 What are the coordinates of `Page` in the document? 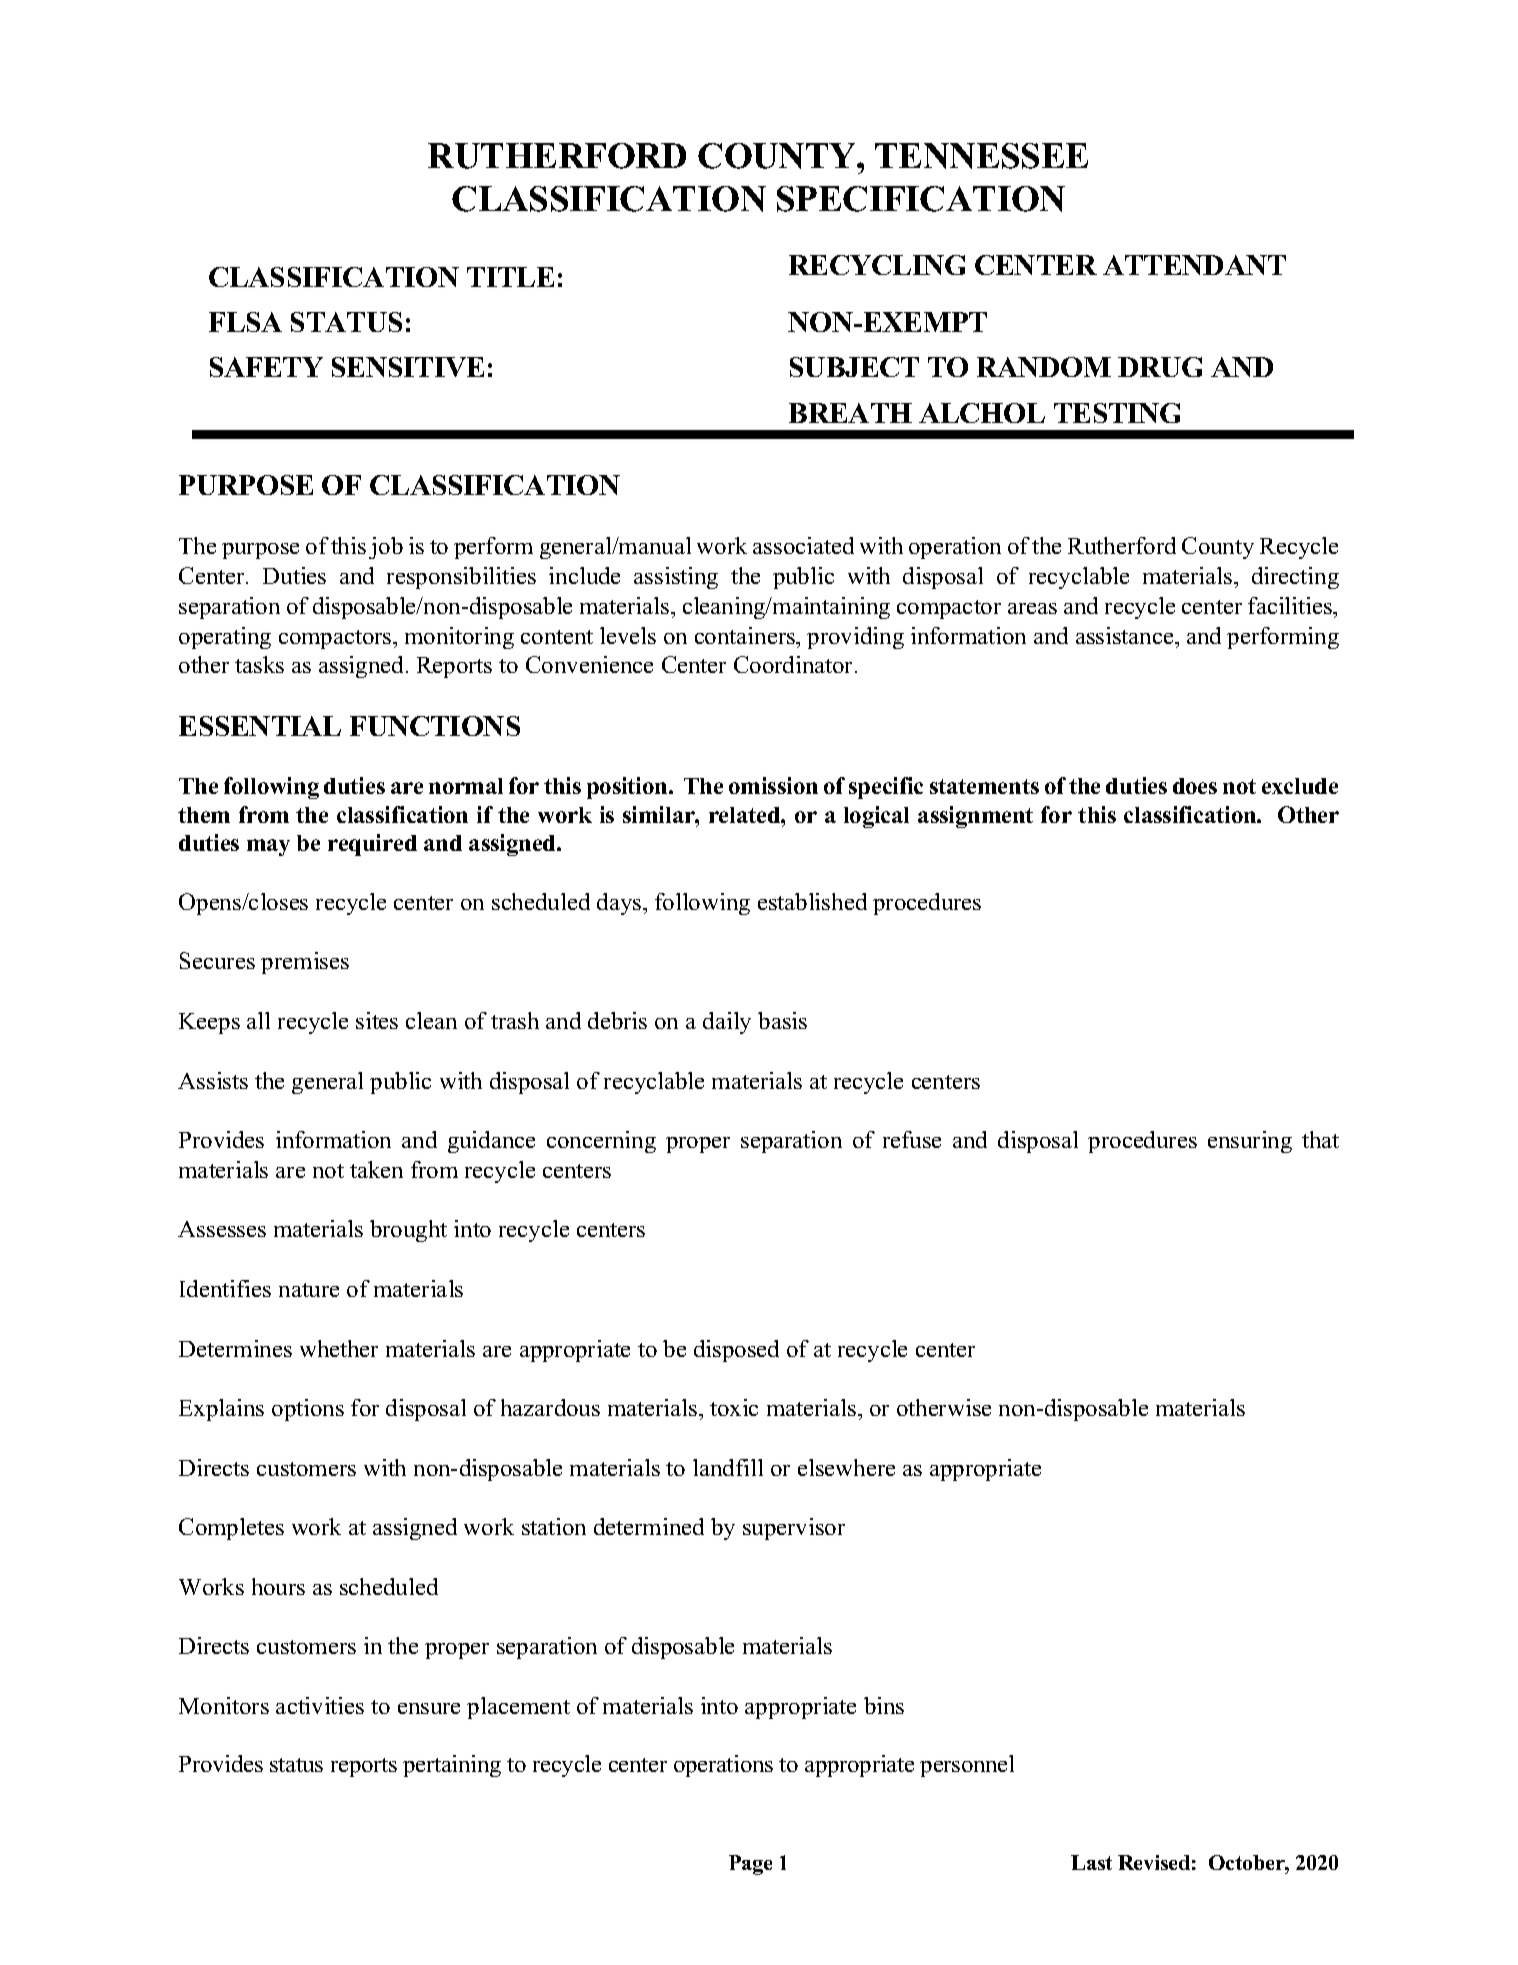 It's located at (750, 1865).
